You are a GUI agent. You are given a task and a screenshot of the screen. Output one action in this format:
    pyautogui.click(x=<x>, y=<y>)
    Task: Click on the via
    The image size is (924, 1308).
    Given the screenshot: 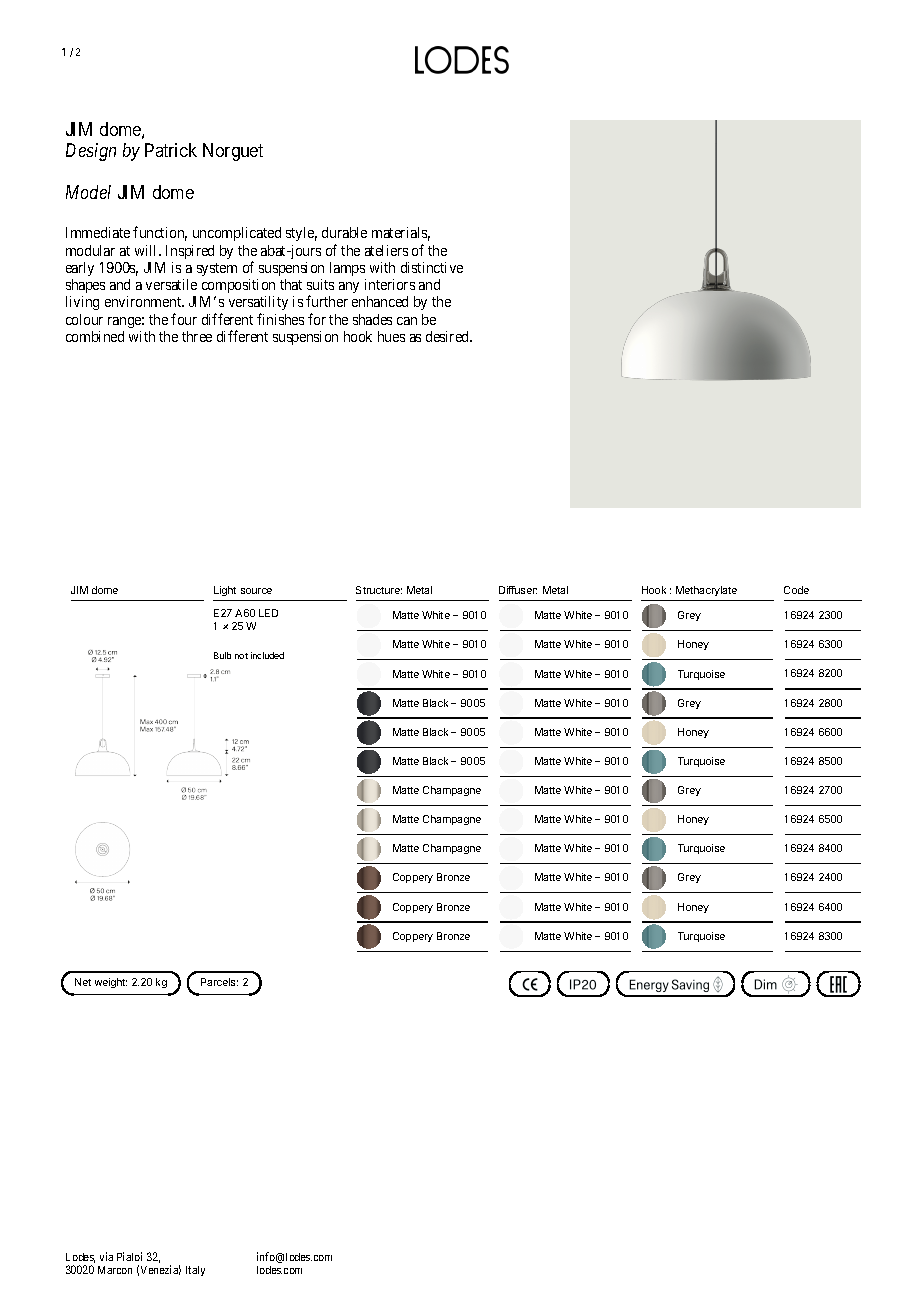 What is the action you would take?
    pyautogui.click(x=106, y=1256)
